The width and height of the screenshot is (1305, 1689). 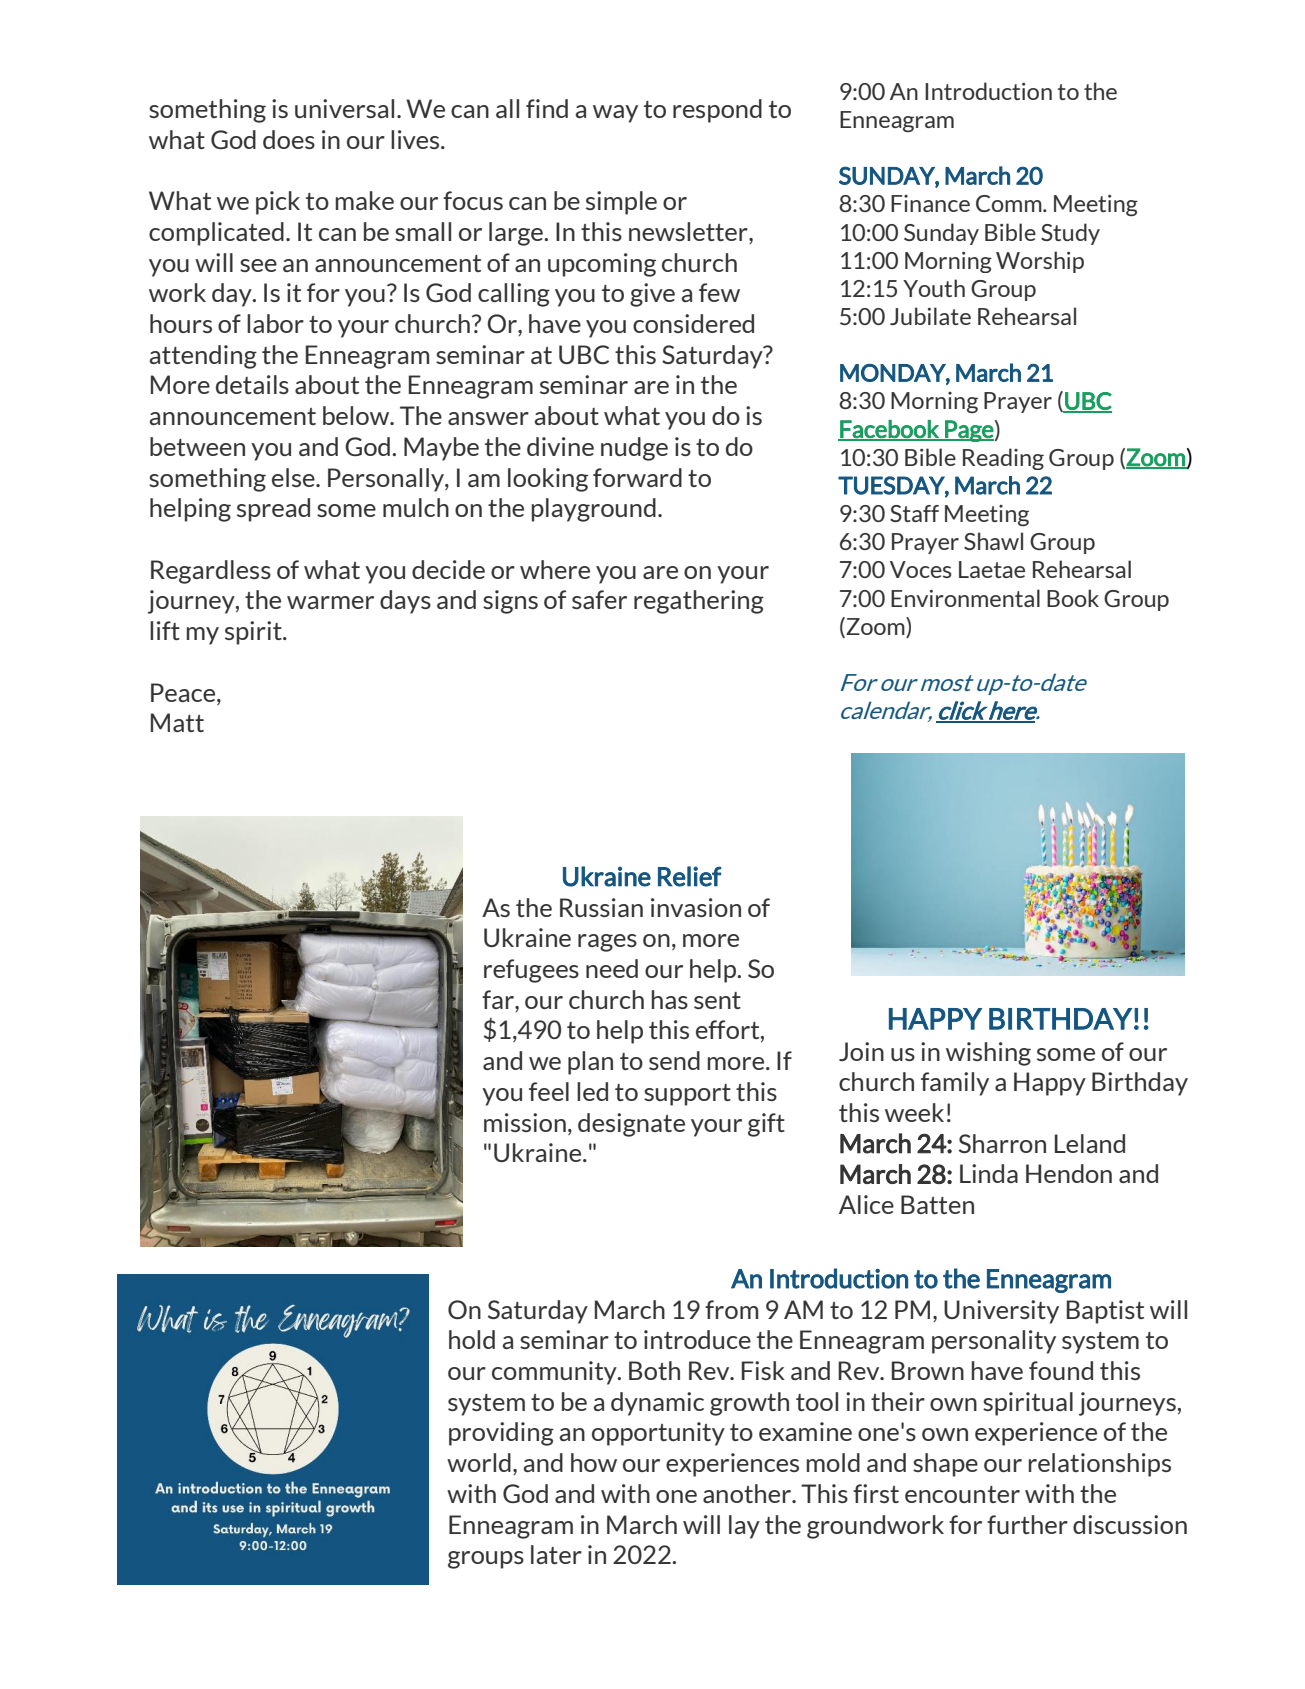 What do you see at coordinates (930, 203) in the screenshot?
I see `Finance` at bounding box center [930, 203].
